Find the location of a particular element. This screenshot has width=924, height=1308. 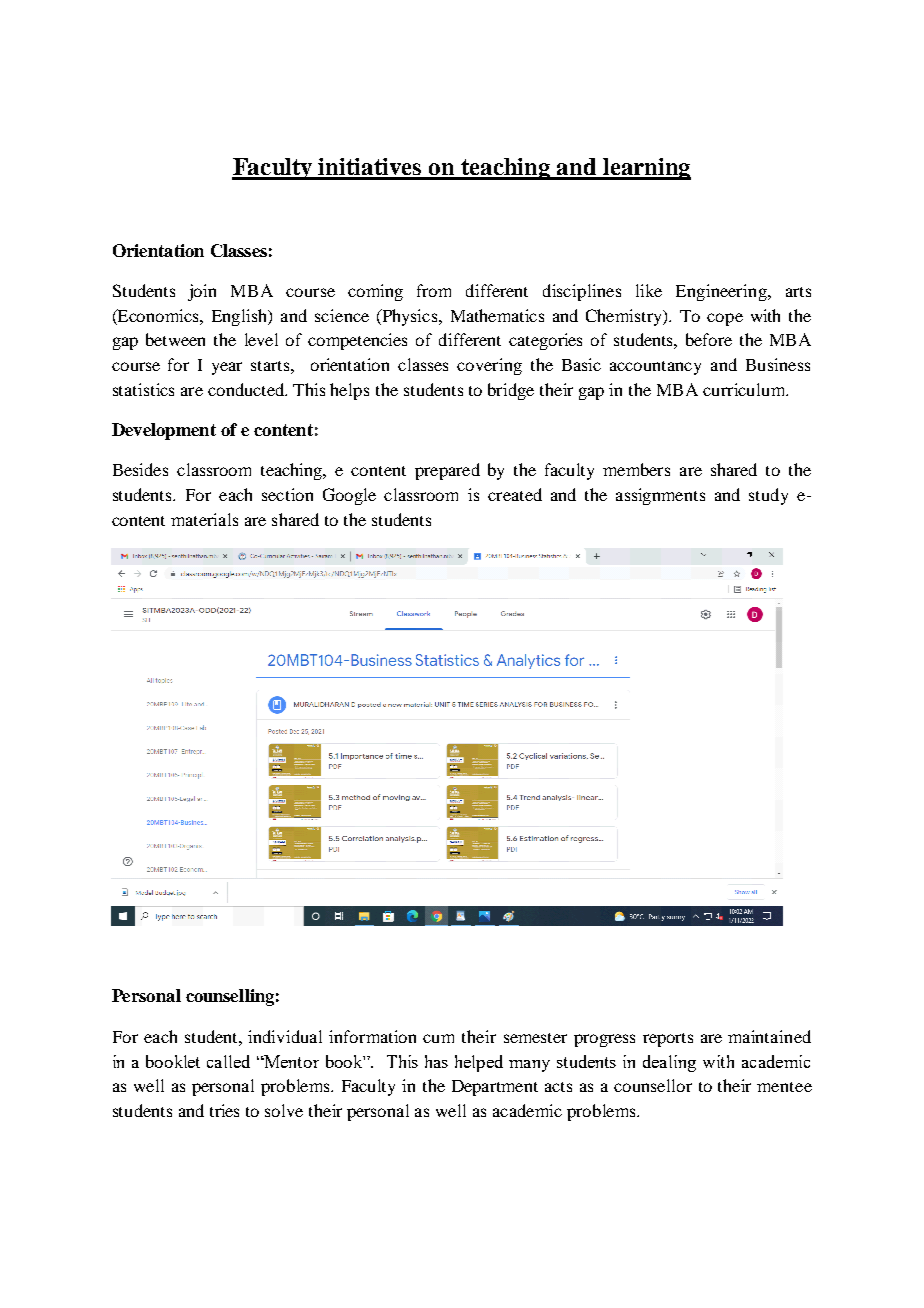

section is located at coordinates (287, 494).
